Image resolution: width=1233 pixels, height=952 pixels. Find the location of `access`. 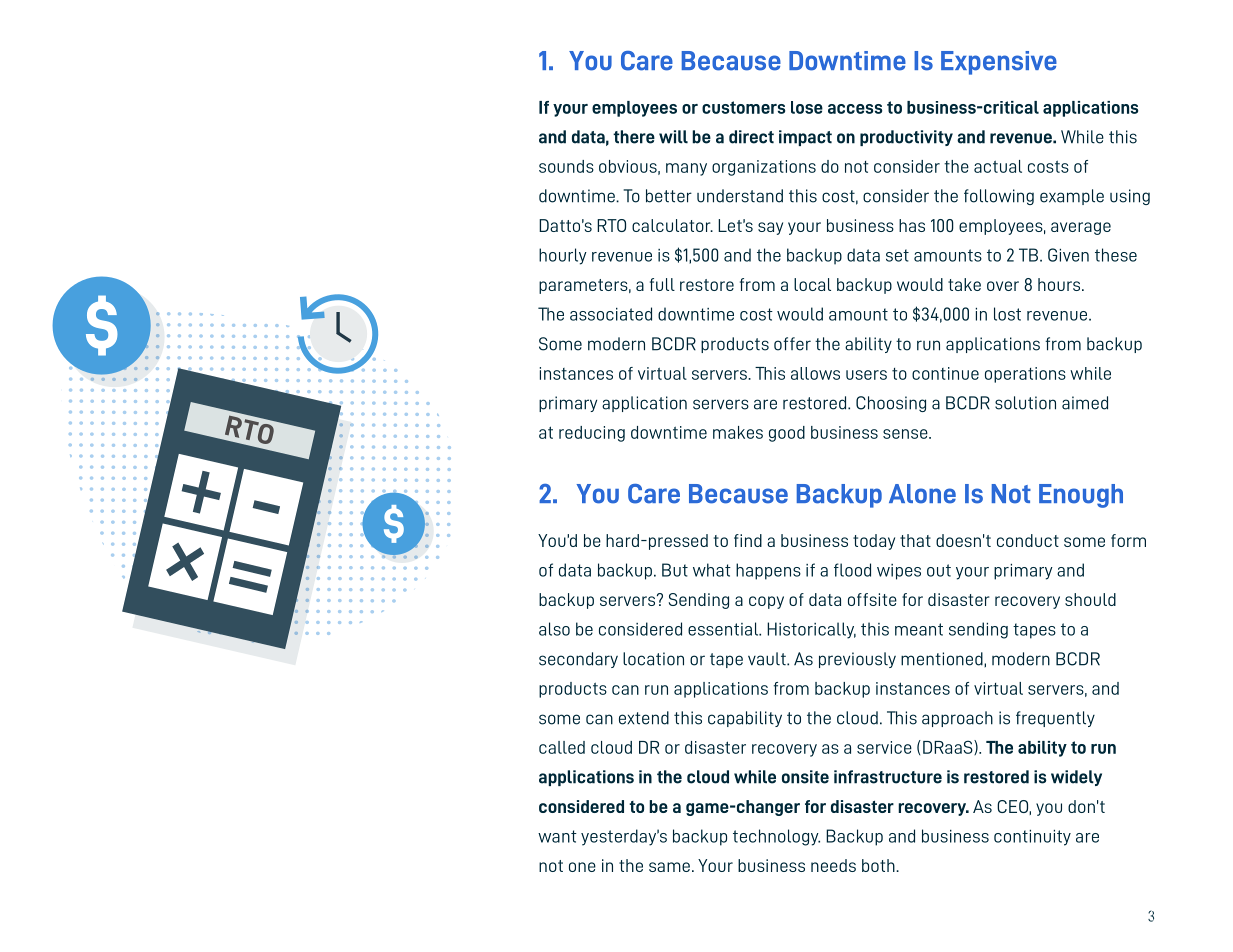

access is located at coordinates (855, 109).
